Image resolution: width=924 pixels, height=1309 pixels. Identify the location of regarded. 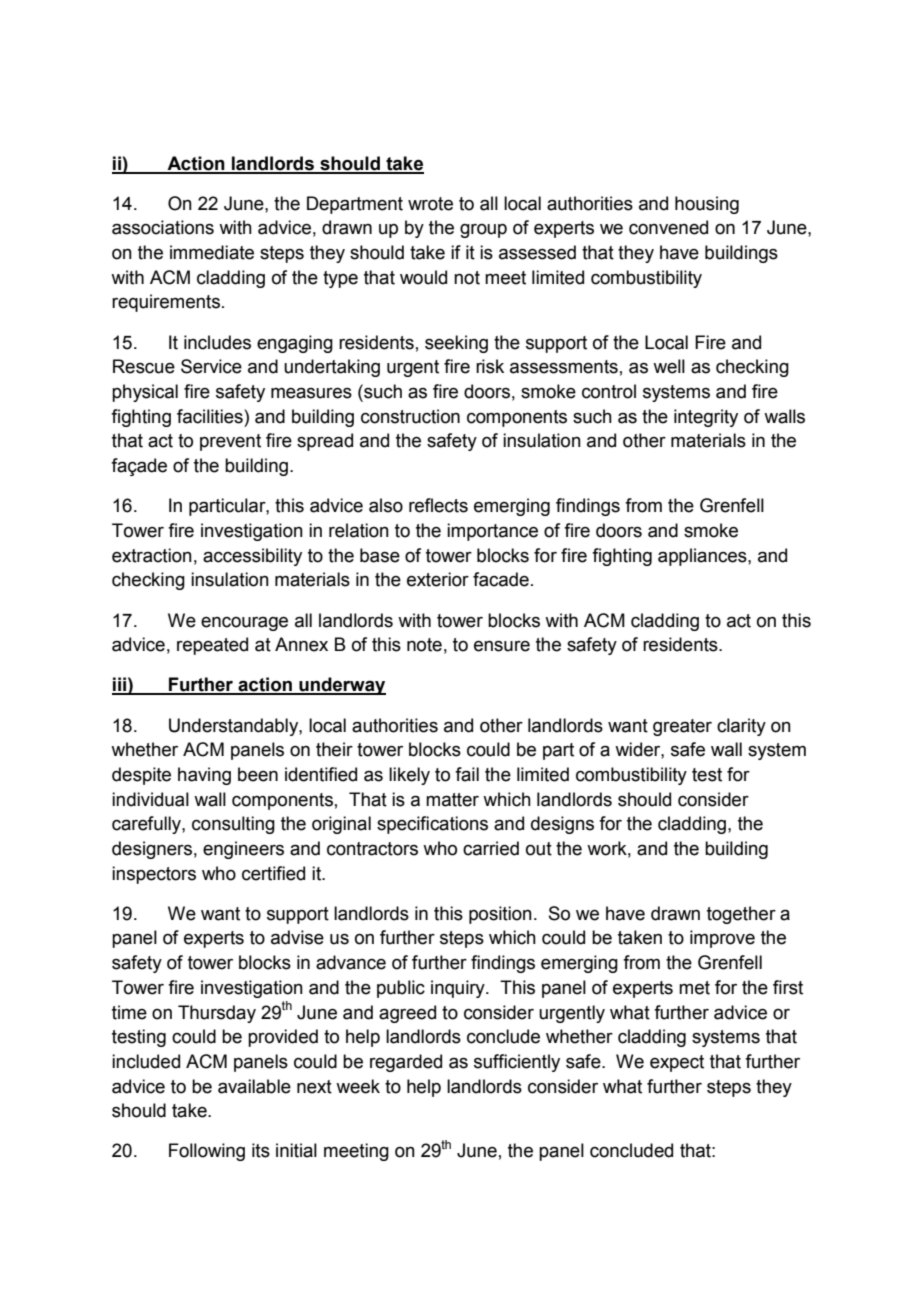
(406, 1063).
